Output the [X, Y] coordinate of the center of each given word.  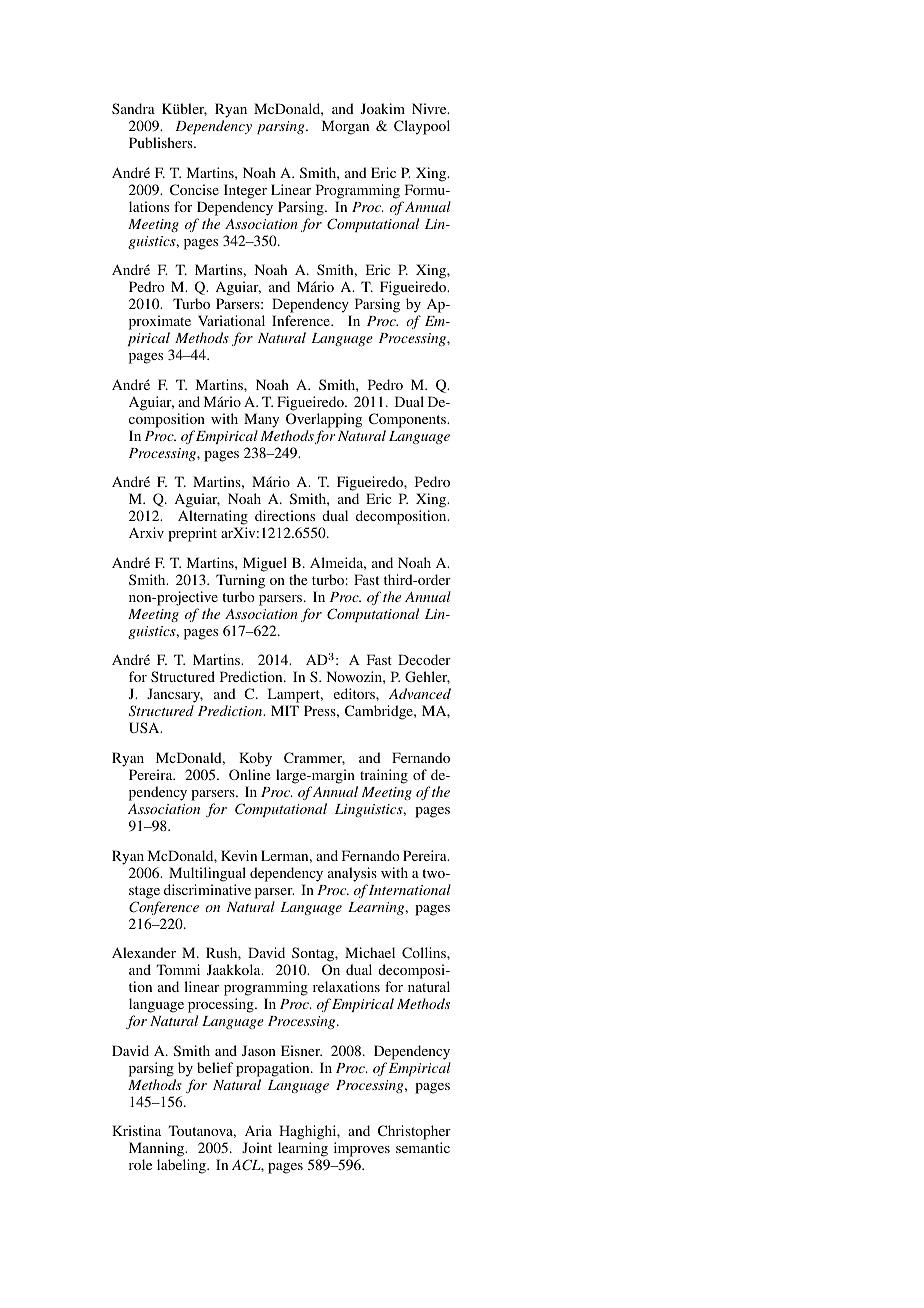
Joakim [383, 108]
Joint [257, 1147]
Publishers [162, 142]
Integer [245, 191]
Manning [158, 1149]
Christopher [414, 1132]
